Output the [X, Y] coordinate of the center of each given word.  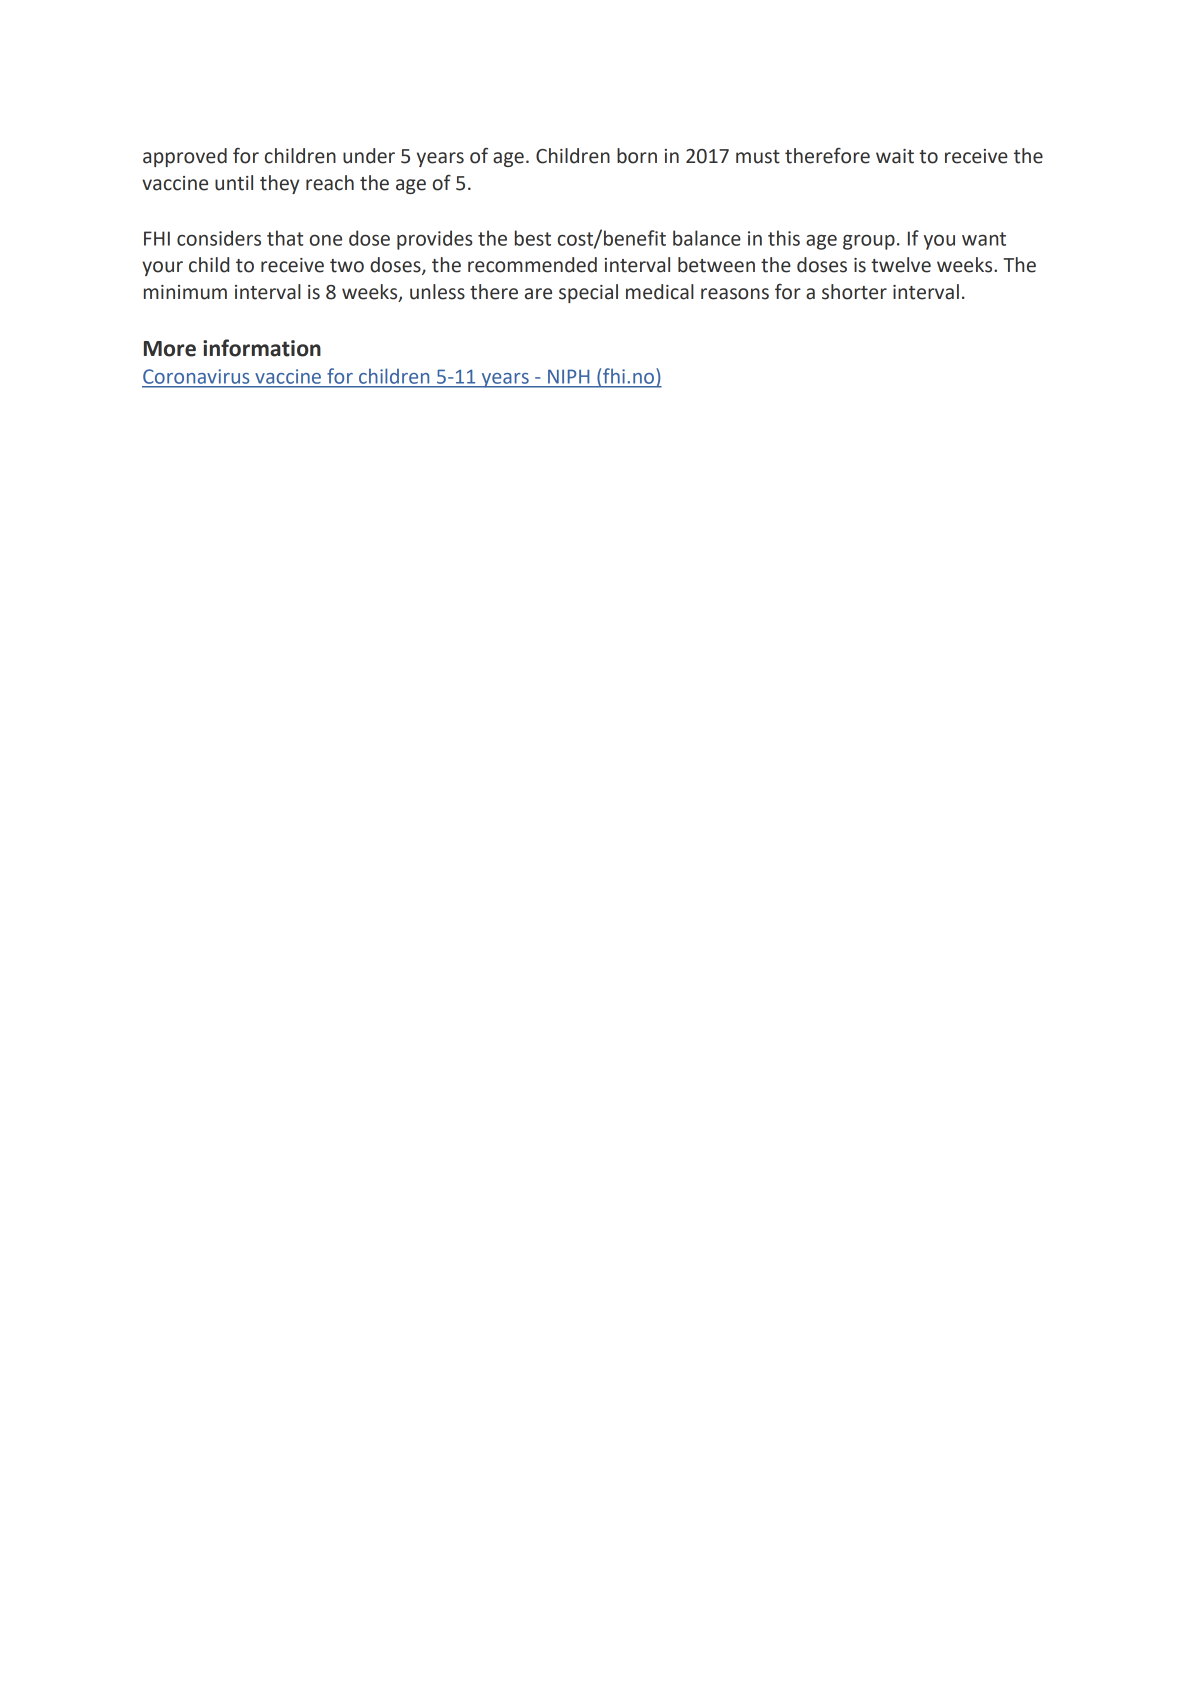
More [170, 349]
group [869, 242]
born [637, 156]
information [262, 348]
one [326, 240]
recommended [532, 265]
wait [895, 156]
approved [185, 157]
